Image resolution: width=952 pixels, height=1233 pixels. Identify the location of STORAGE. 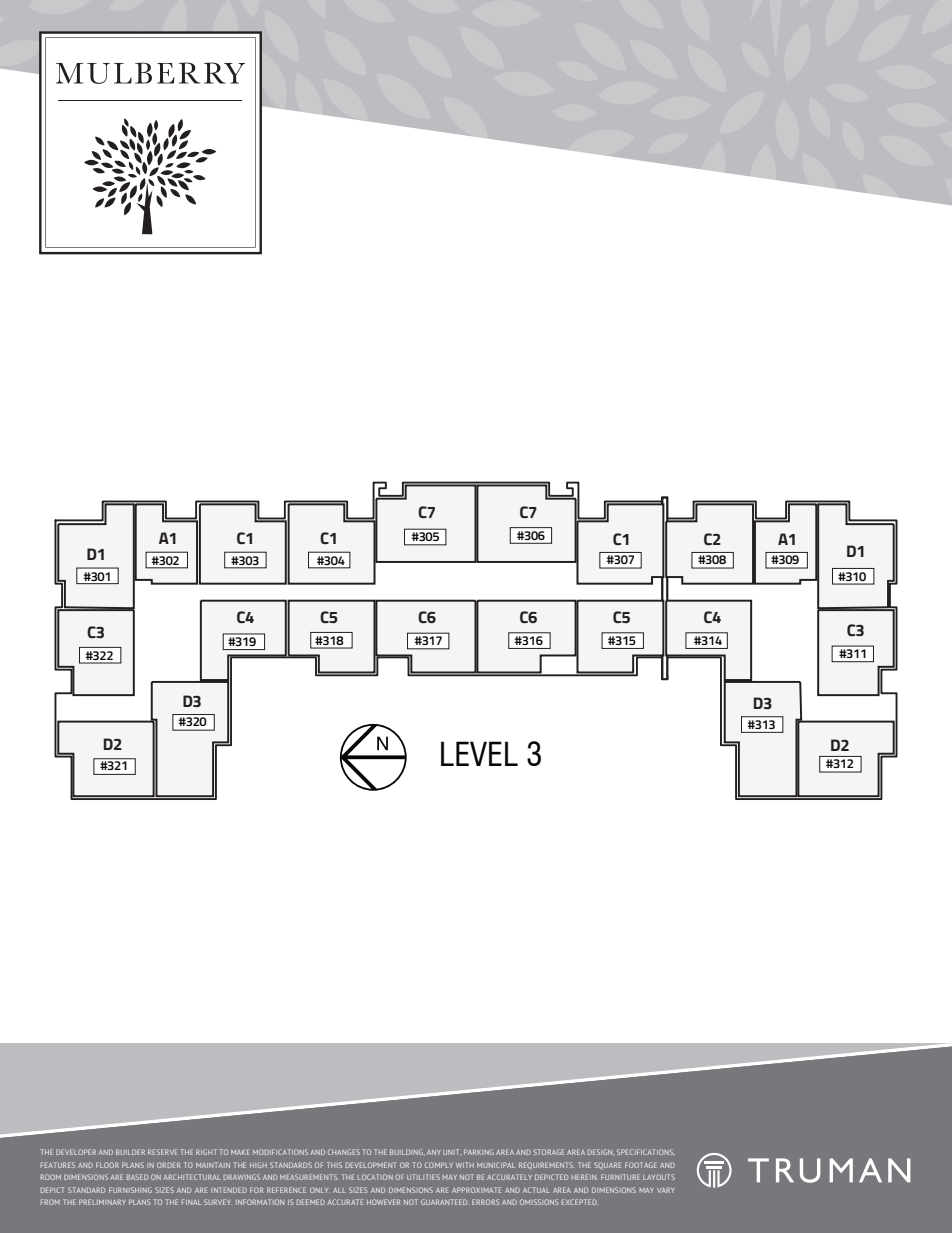
(548, 1152).
